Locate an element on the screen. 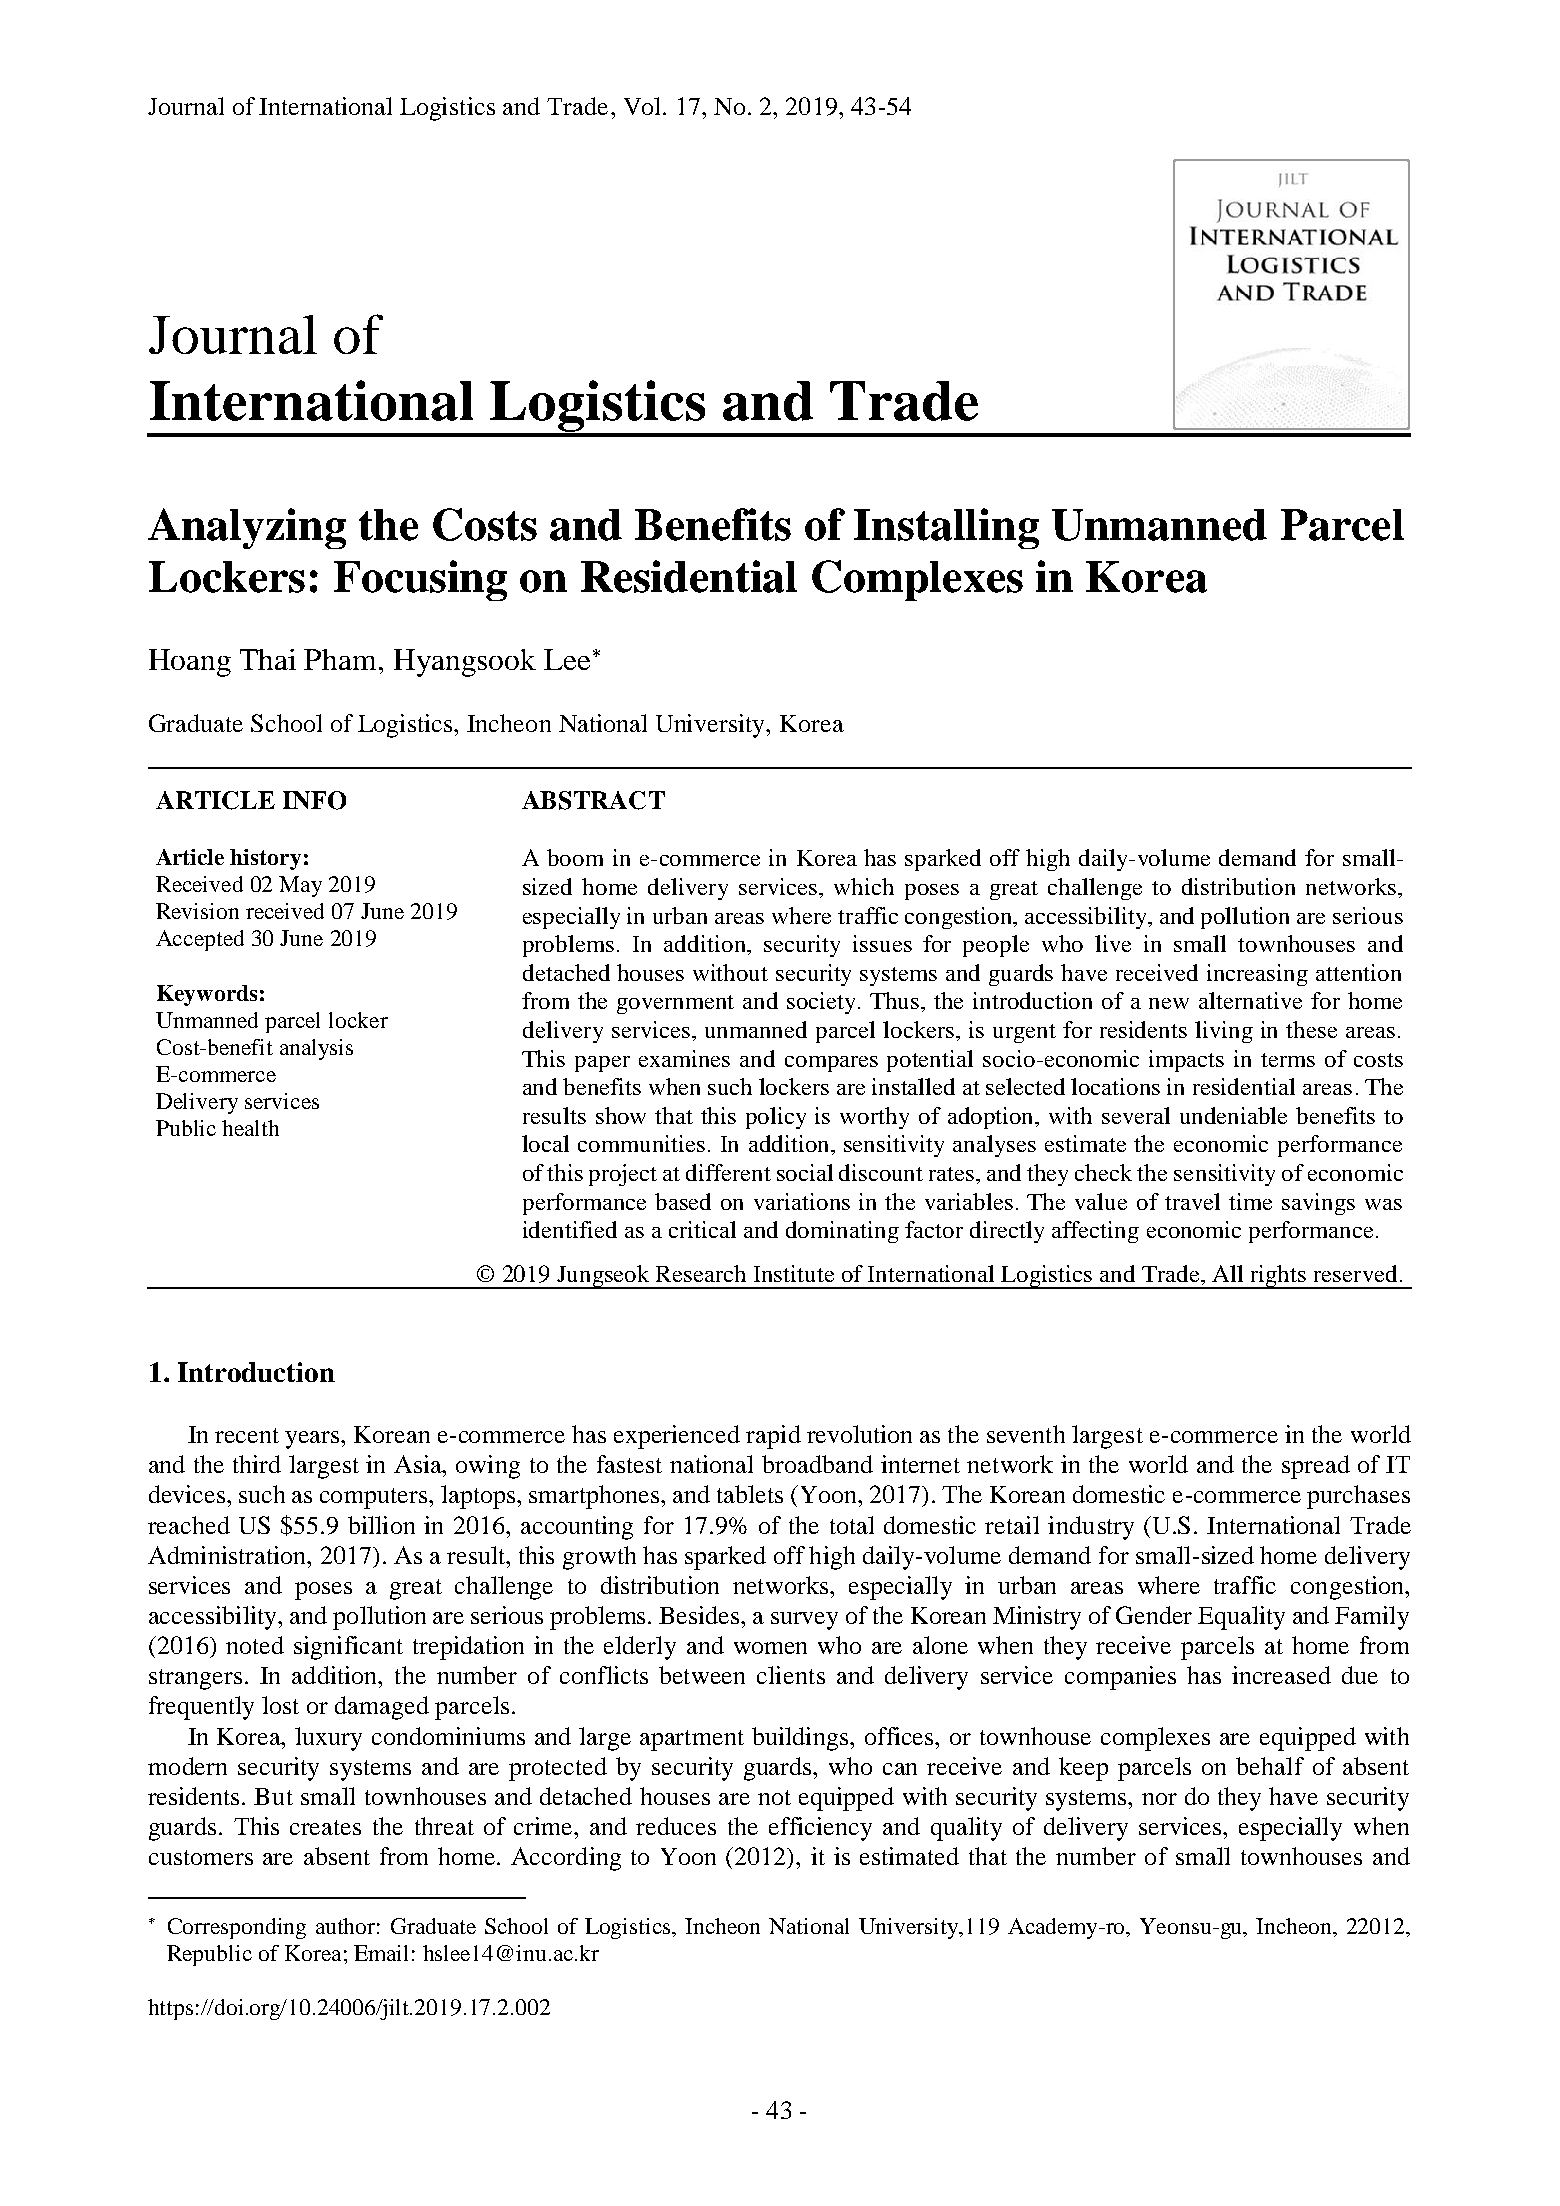 Image resolution: width=1560 pixels, height=2206 pixels. Gender is located at coordinates (1154, 1615).
